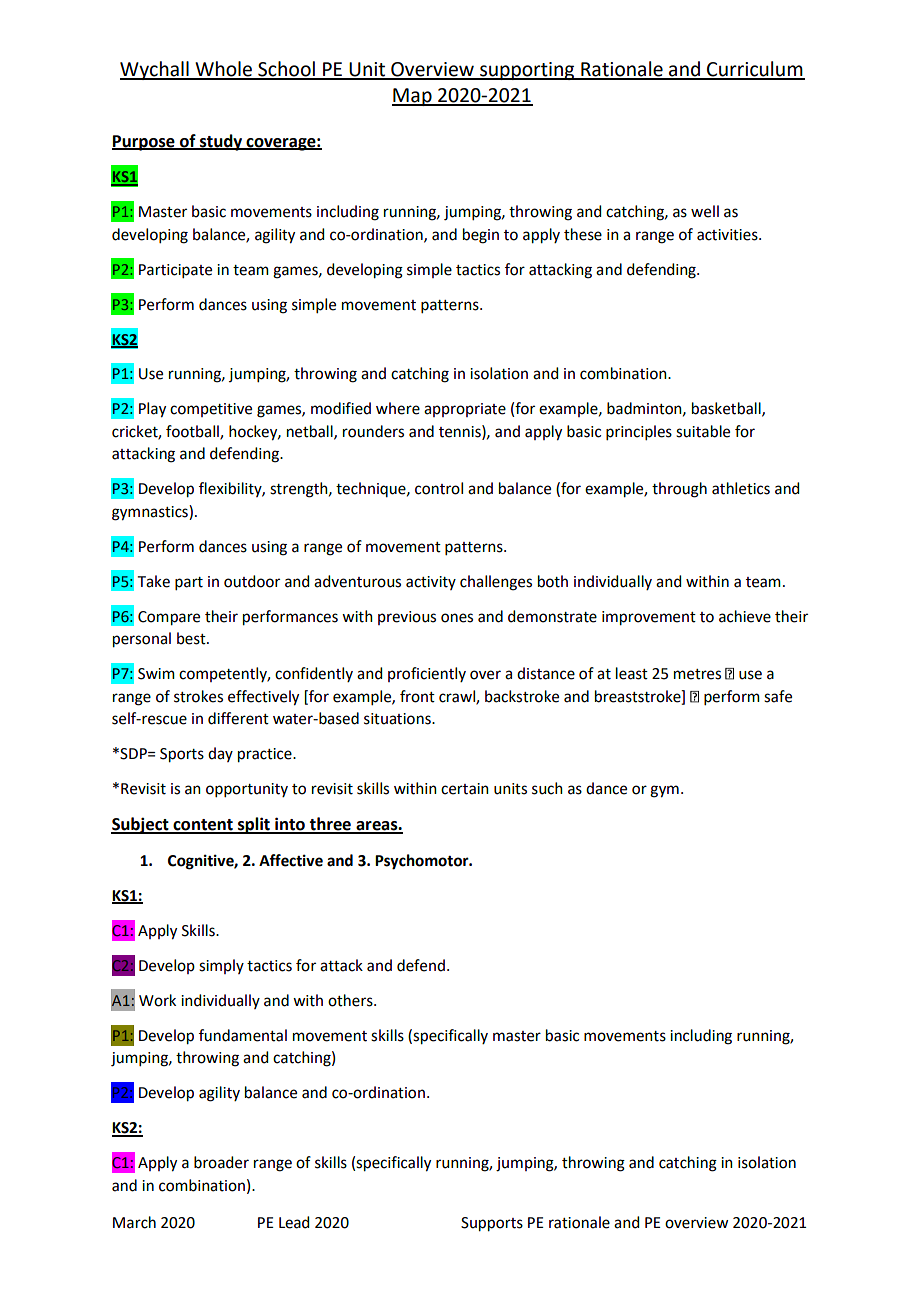 The height and width of the page is (1308, 924). Describe the element at coordinates (221, 1162) in the page. I see `broader` at that location.
